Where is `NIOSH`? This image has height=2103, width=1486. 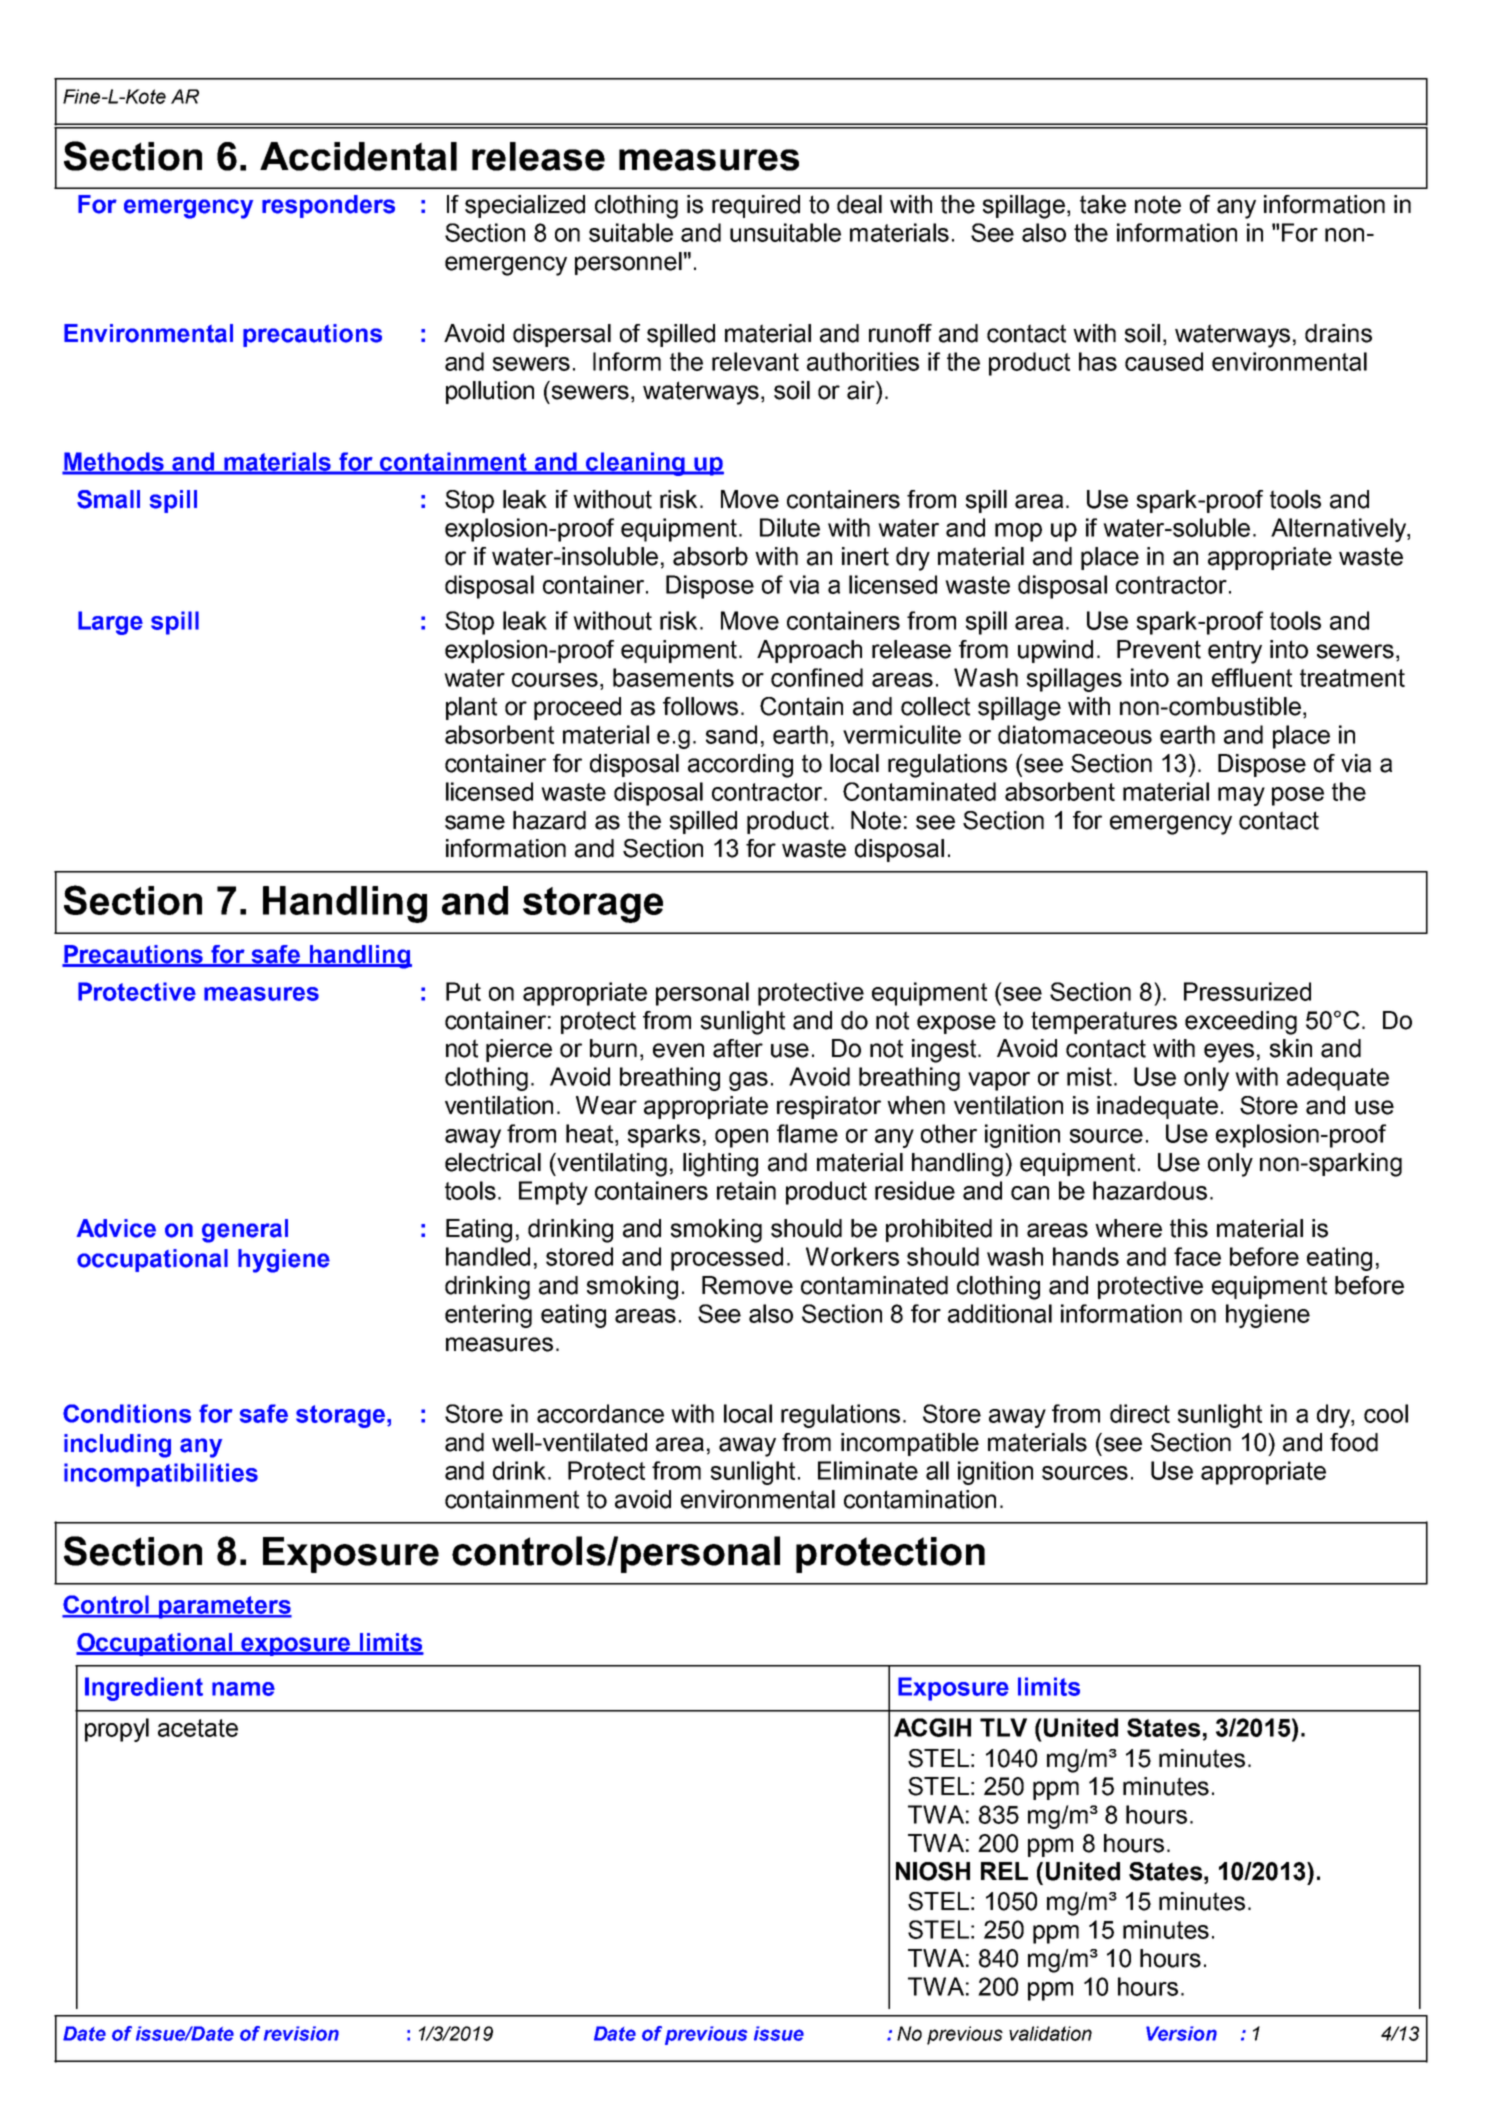 NIOSH is located at coordinates (933, 1871).
